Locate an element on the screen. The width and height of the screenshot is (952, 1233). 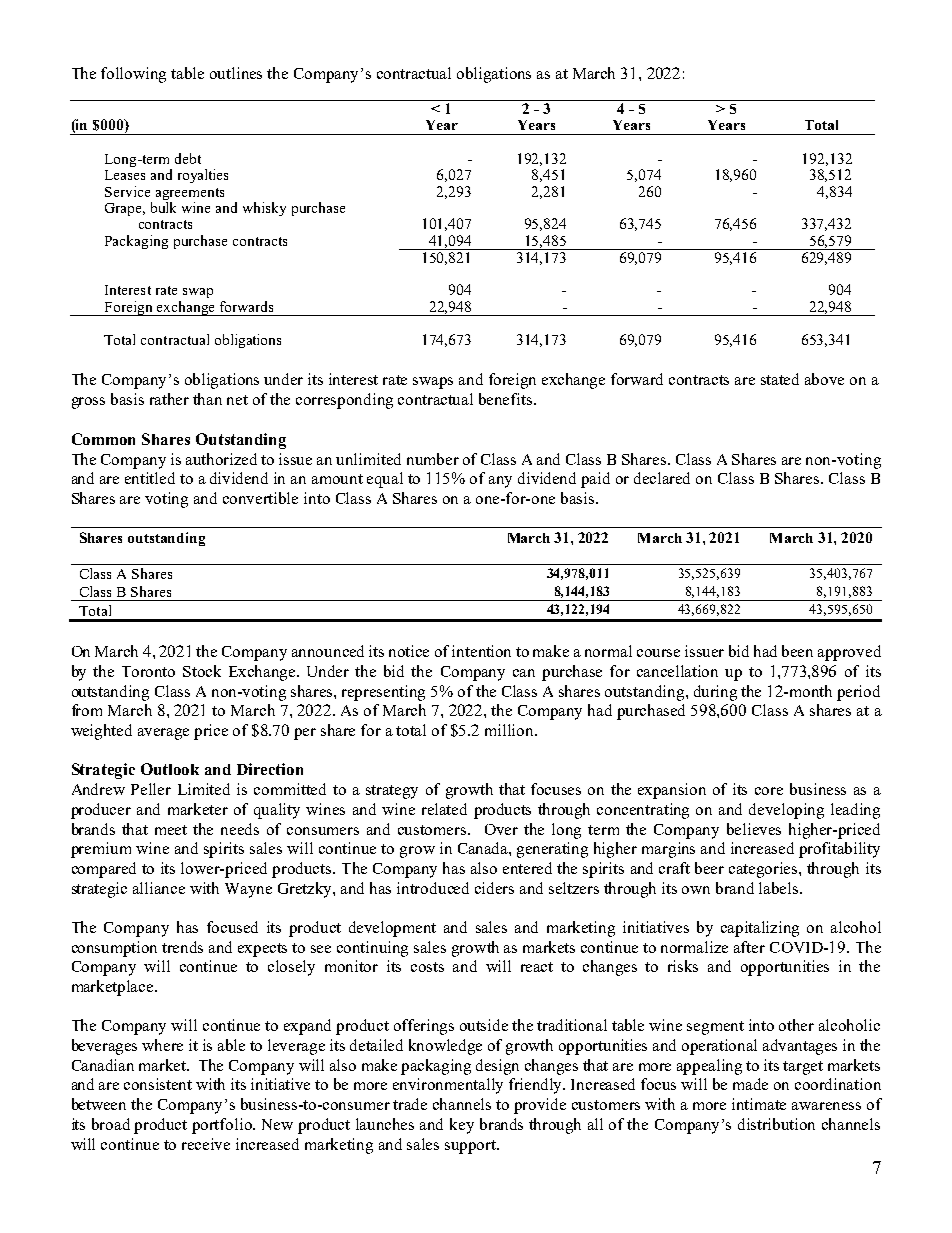
Stock is located at coordinates (202, 671).
